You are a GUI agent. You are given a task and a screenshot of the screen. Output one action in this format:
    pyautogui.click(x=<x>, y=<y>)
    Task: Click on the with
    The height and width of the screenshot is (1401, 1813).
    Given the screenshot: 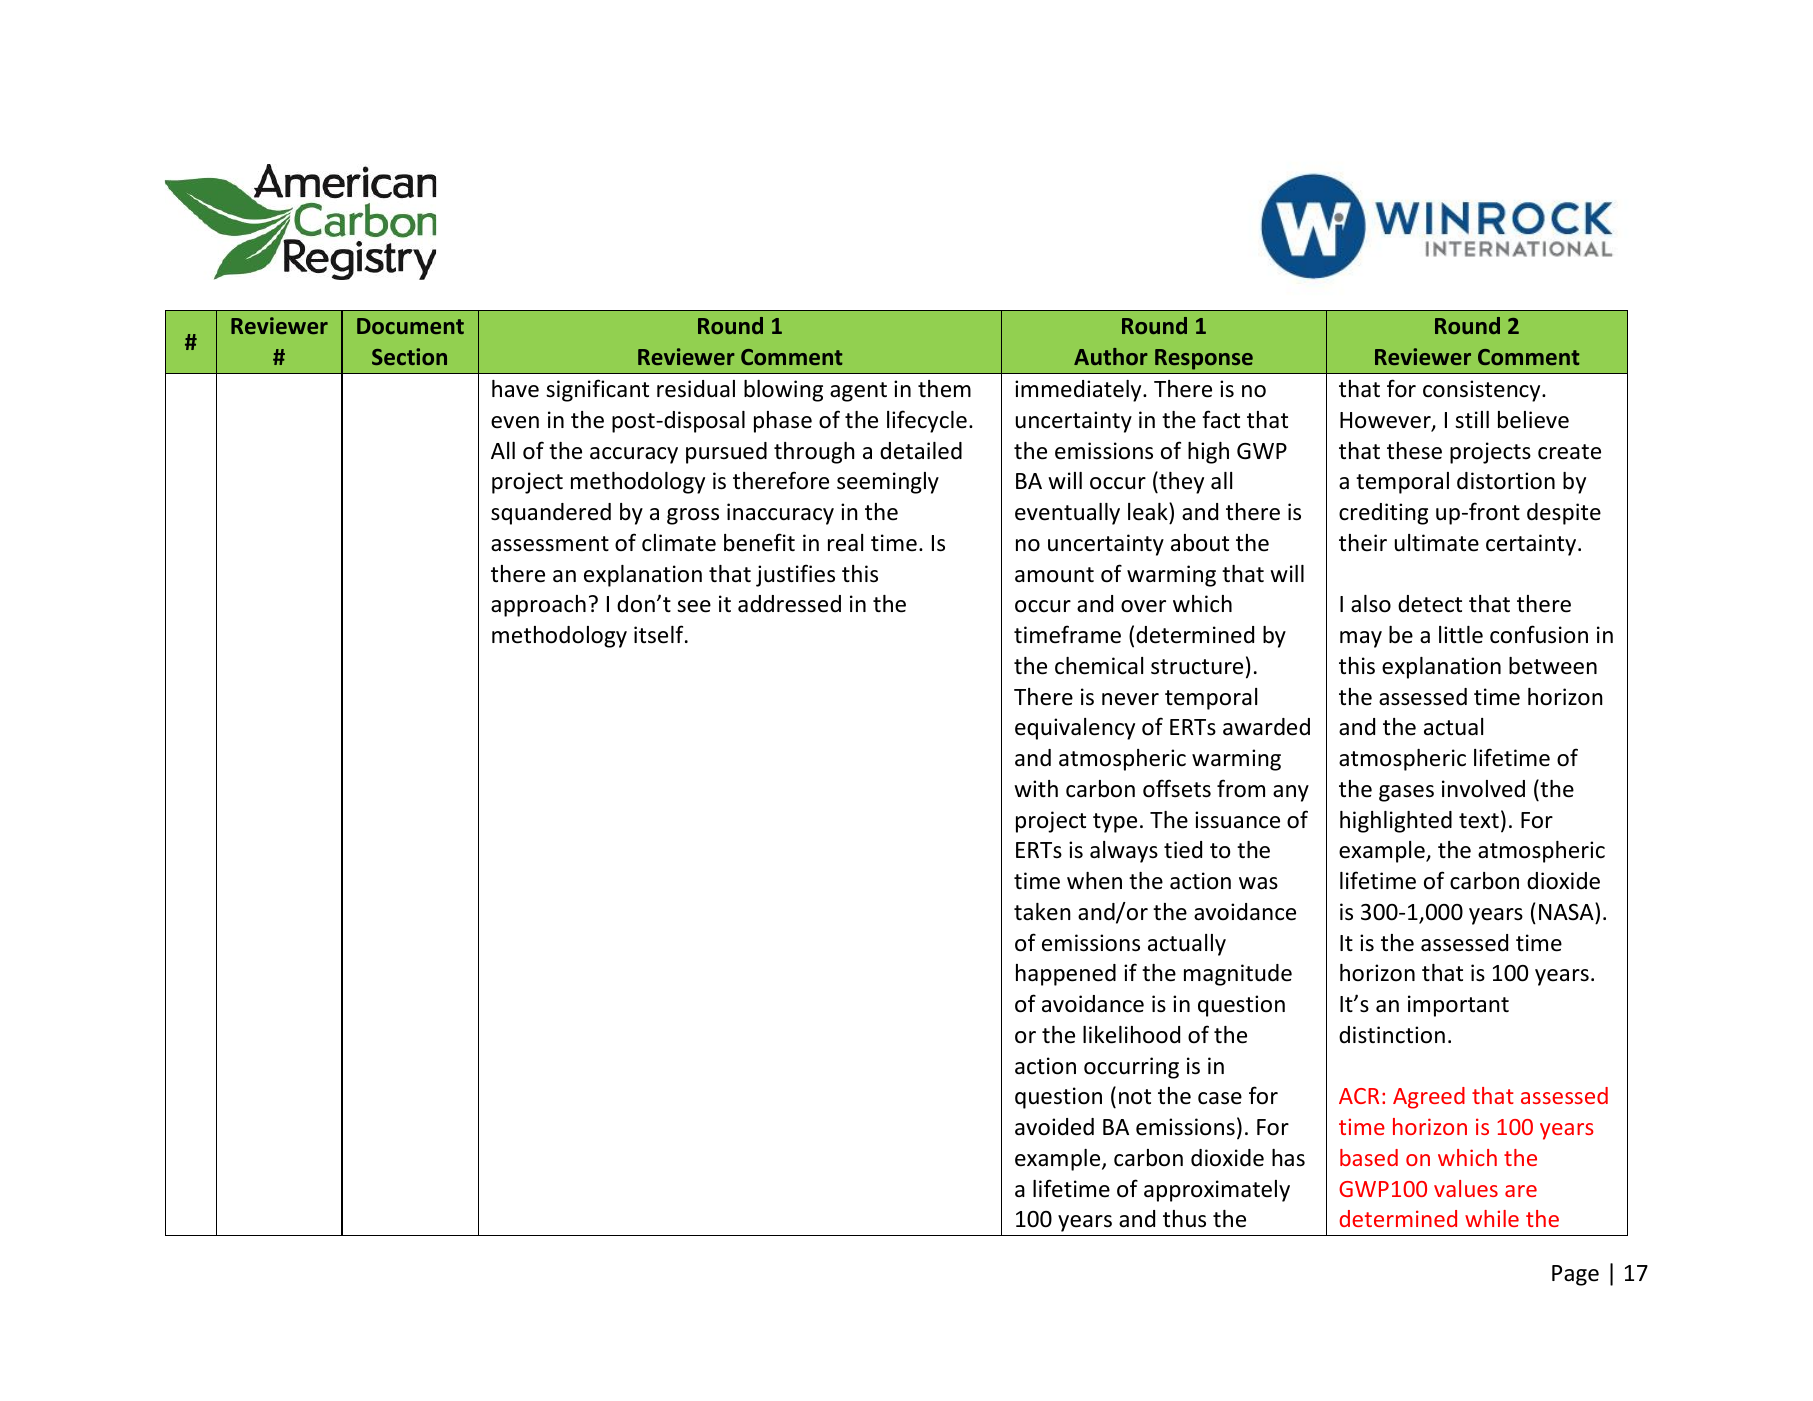 What is the action you would take?
    pyautogui.click(x=1036, y=788)
